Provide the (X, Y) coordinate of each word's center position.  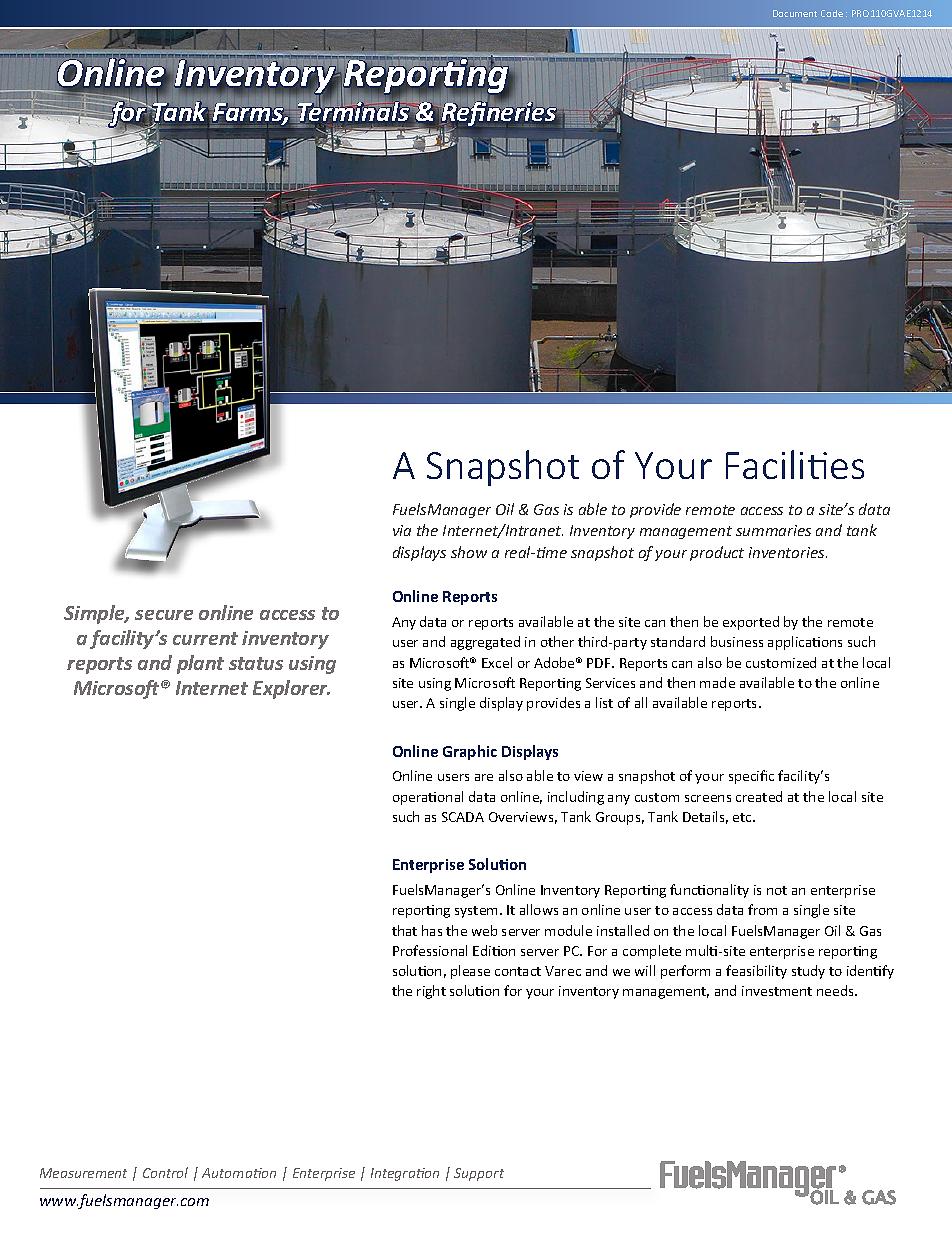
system (478, 912)
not (777, 890)
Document (795, 13)
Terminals (354, 112)
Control (165, 1172)
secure (164, 615)
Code (832, 13)
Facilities (795, 464)
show (469, 552)
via (402, 530)
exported (751, 623)
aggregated (485, 643)
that (404, 930)
